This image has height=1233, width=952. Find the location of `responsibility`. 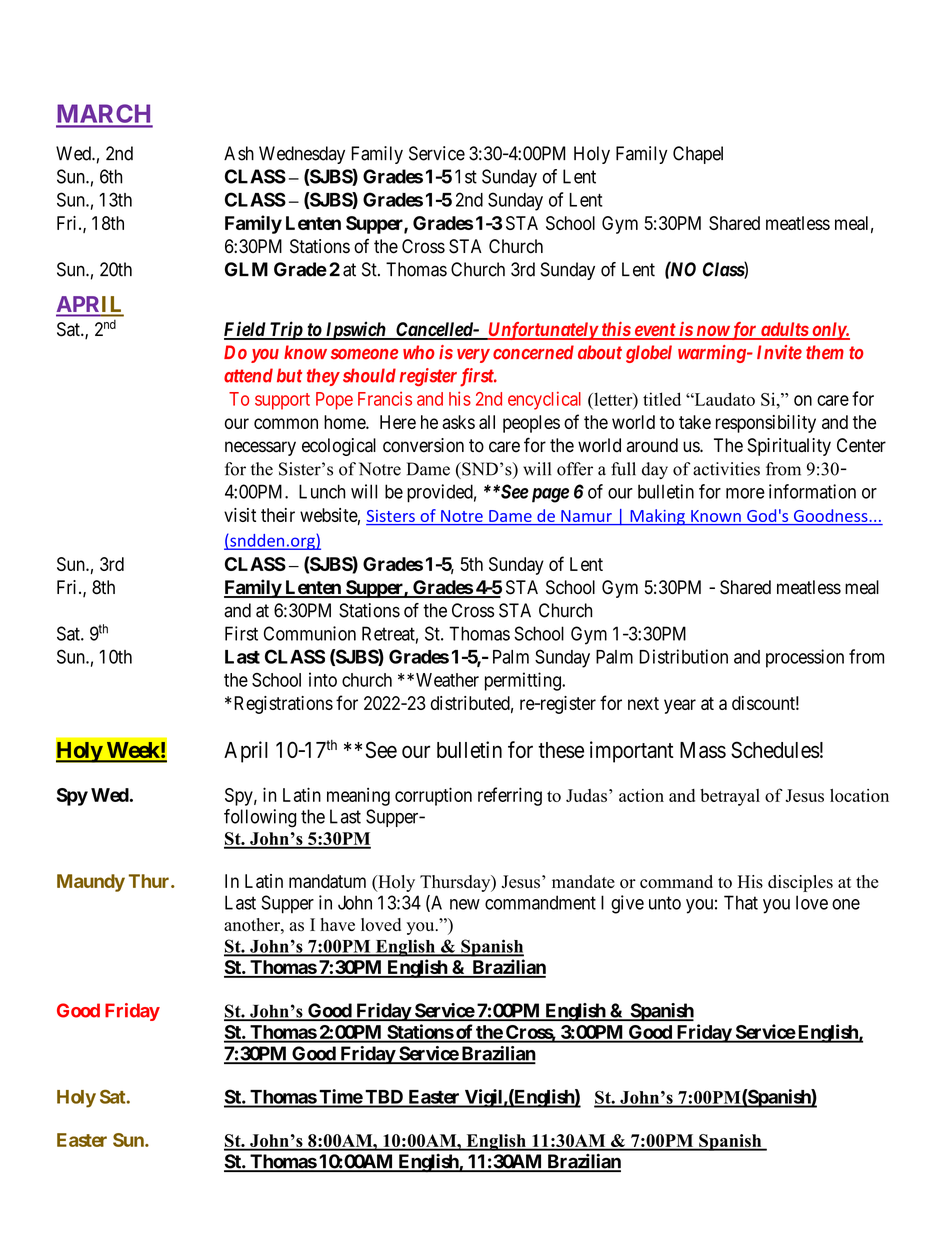

responsibility is located at coordinates (766, 424).
